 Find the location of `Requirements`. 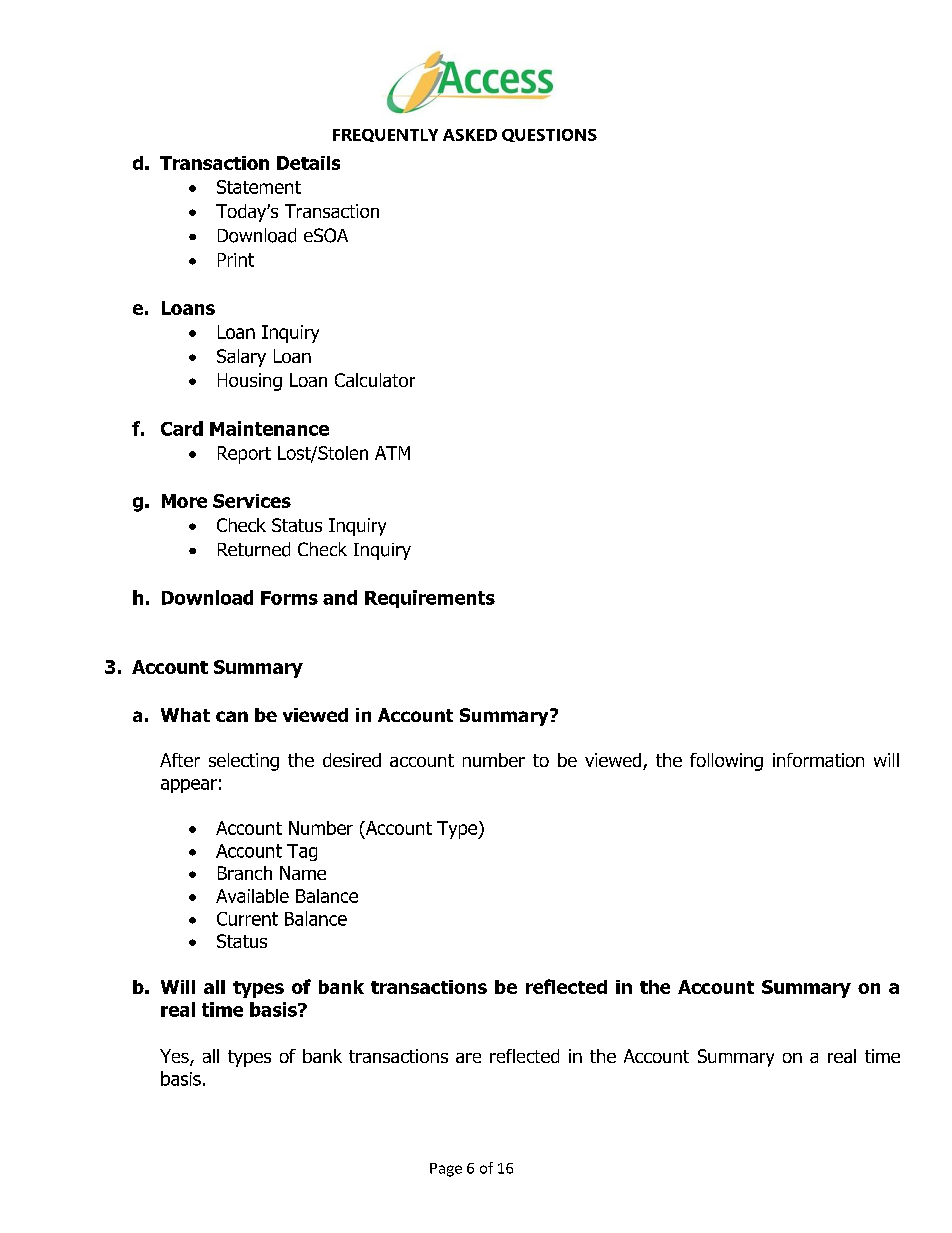

Requirements is located at coordinates (430, 599).
